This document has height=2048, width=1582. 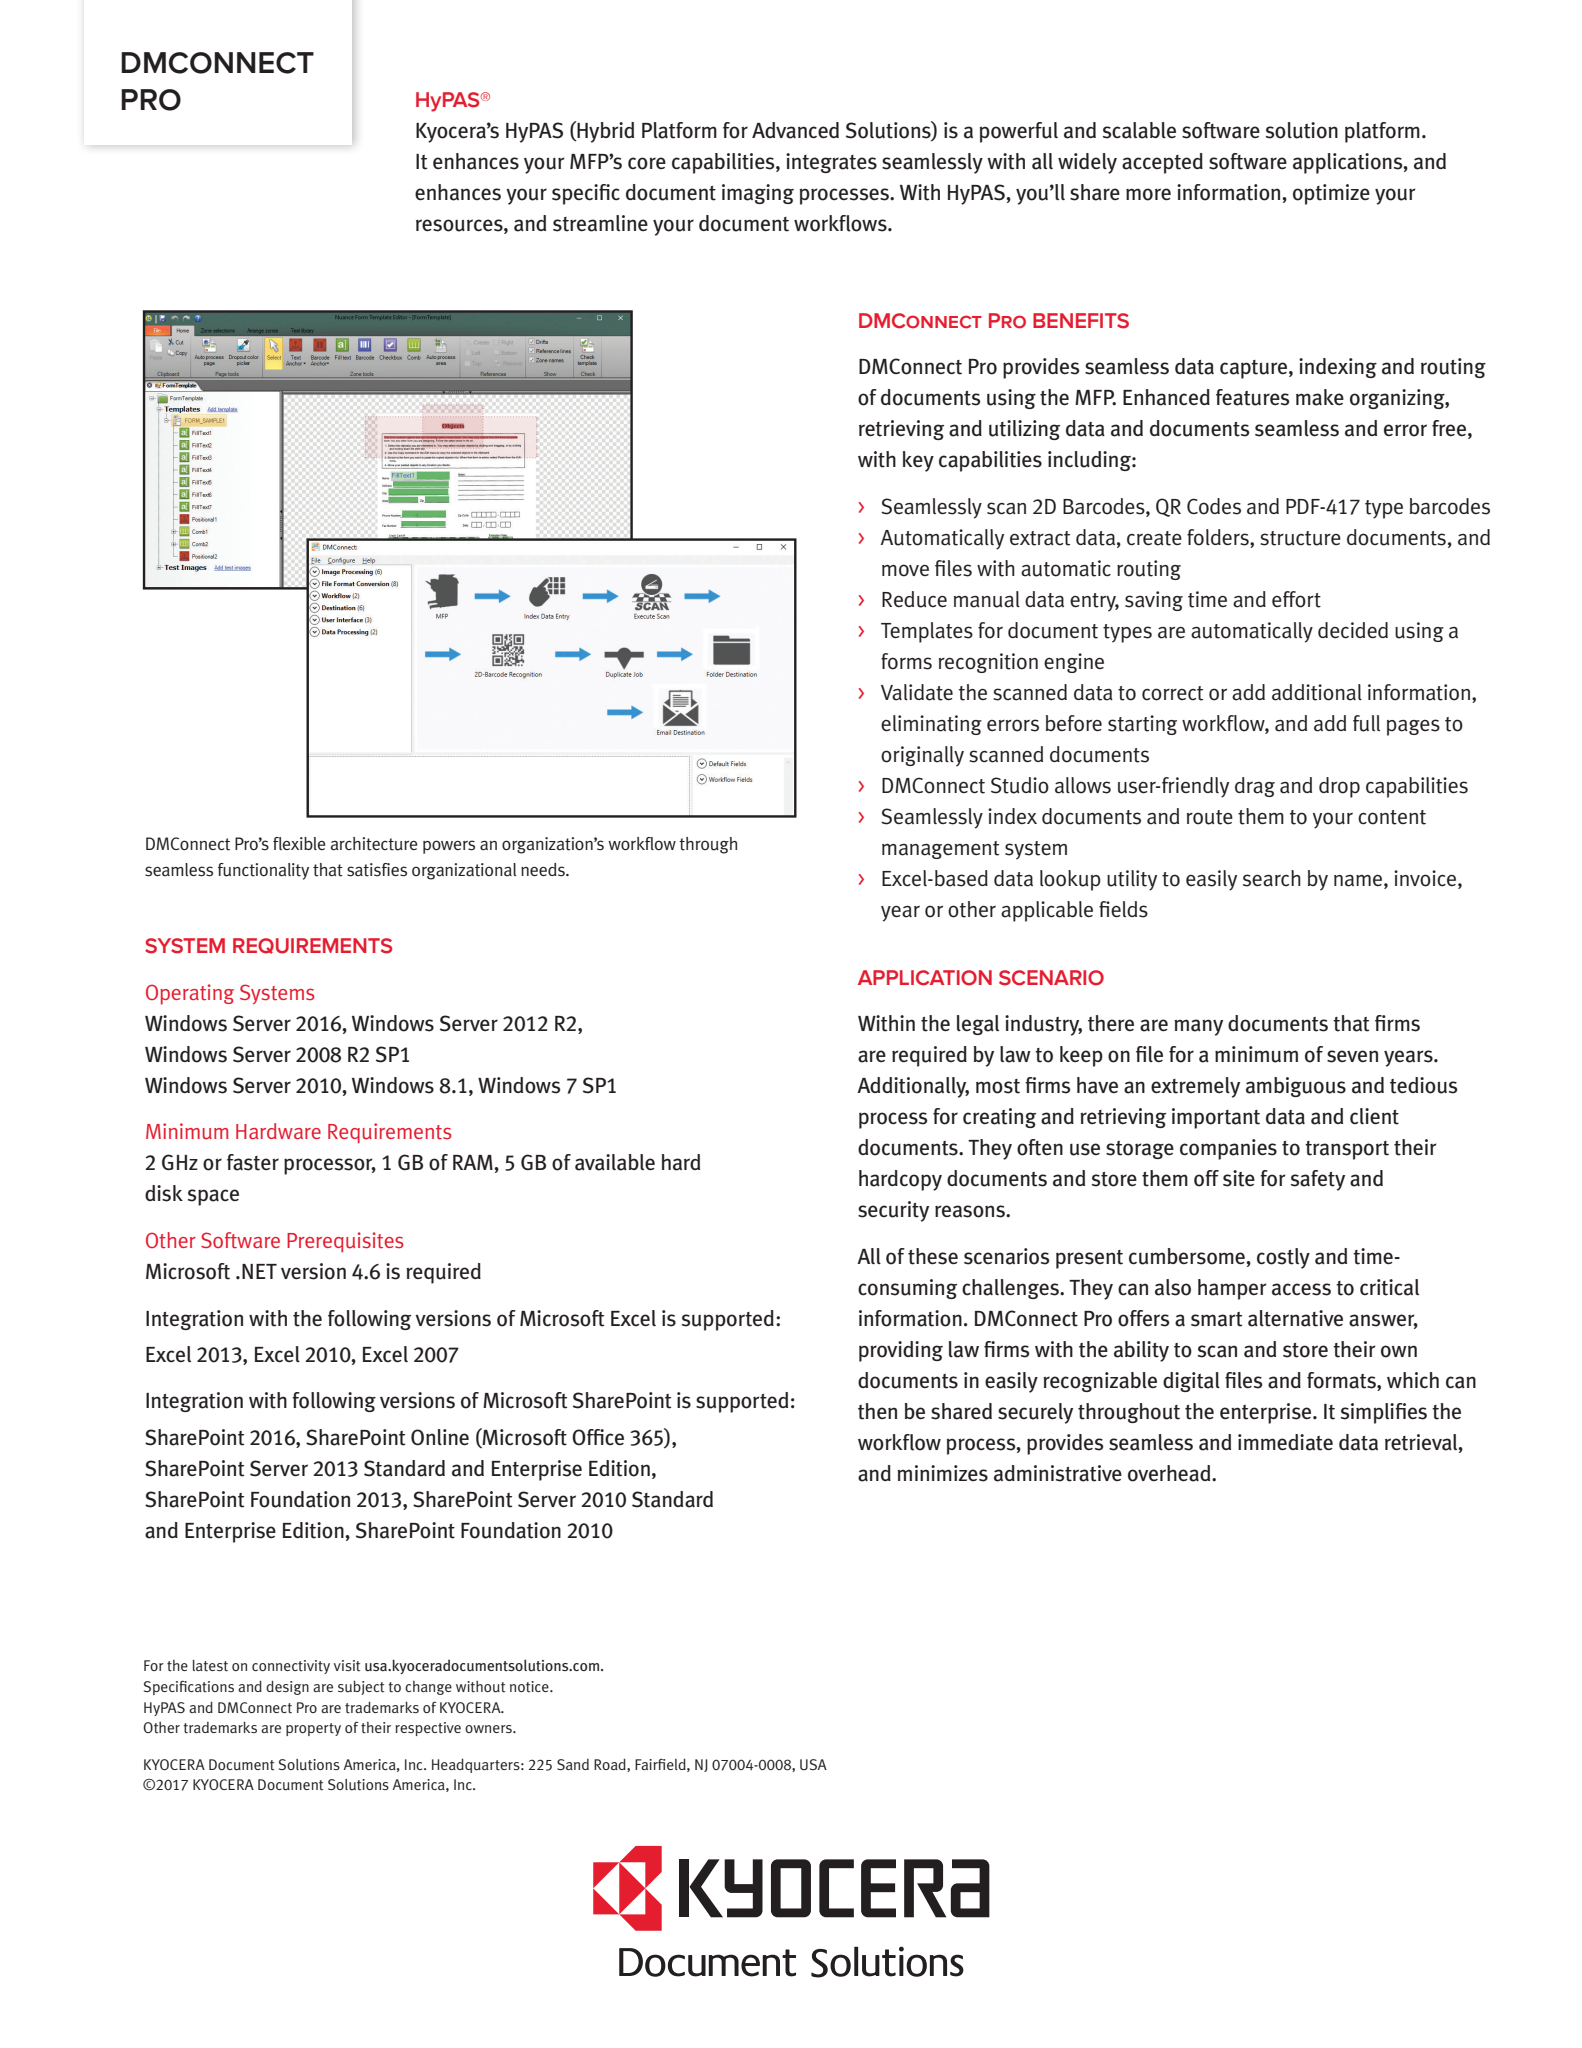 What do you see at coordinates (940, 850) in the document?
I see `management` at bounding box center [940, 850].
